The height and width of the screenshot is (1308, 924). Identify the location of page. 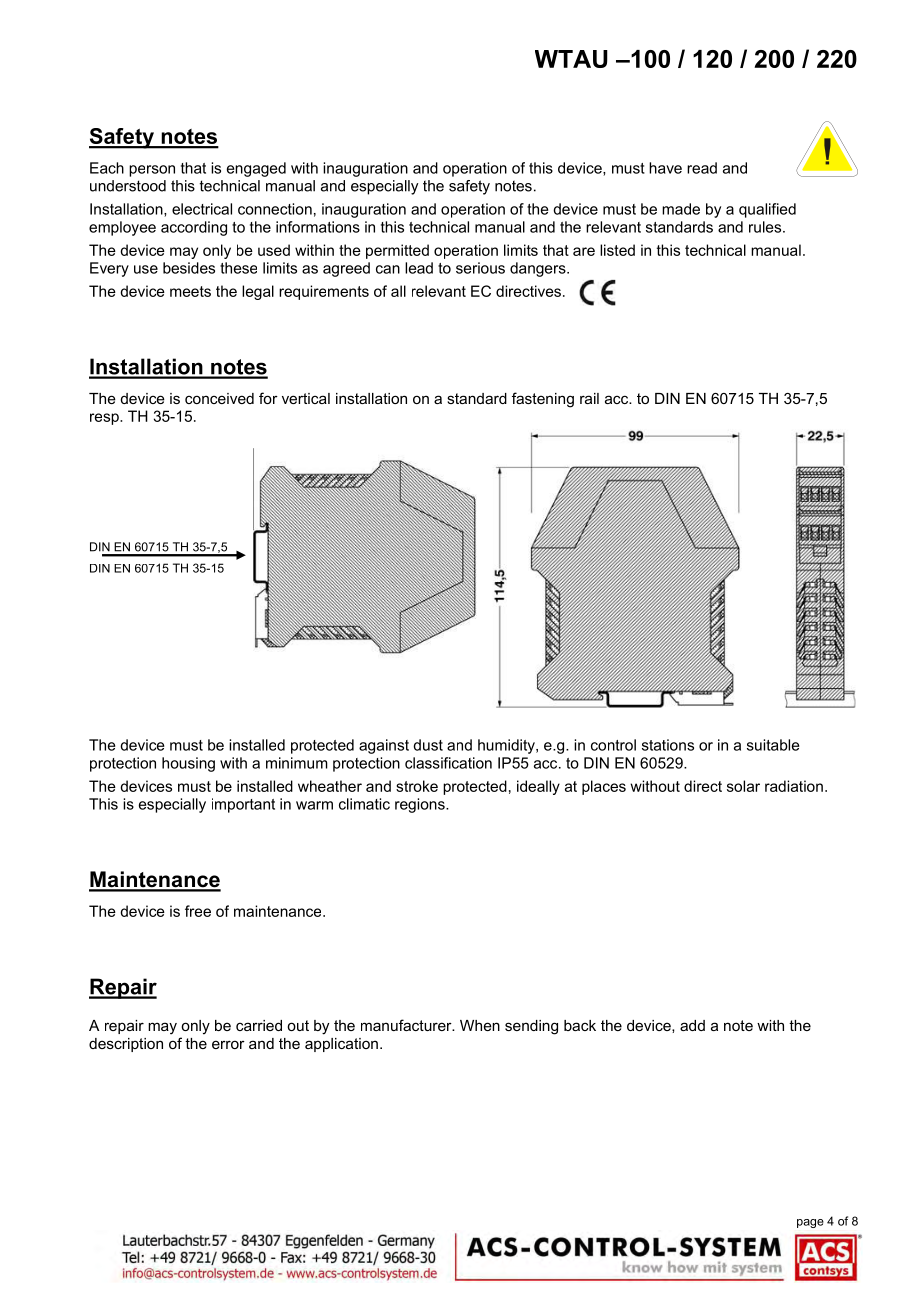
(810, 1223).
